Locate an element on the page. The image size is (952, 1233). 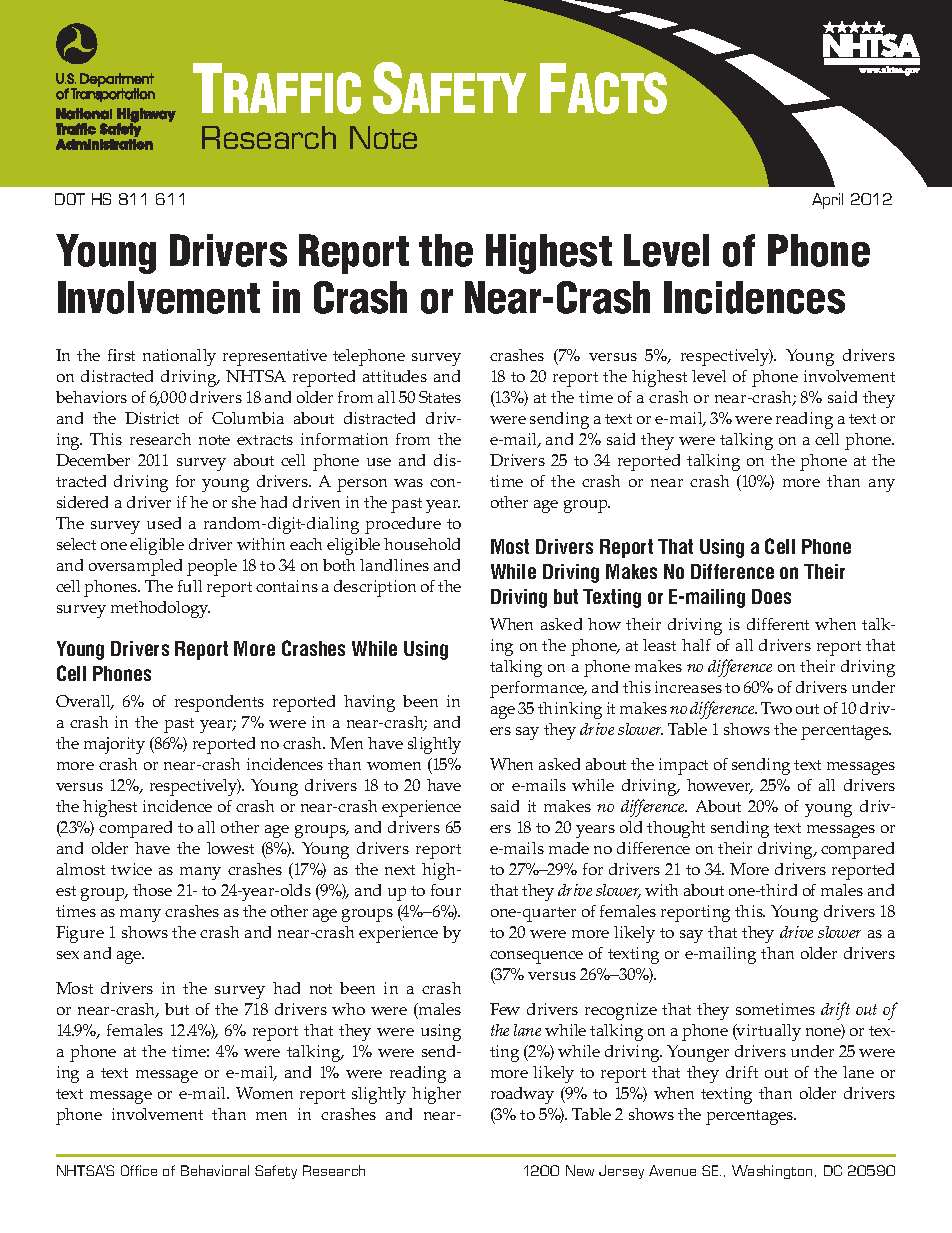
household is located at coordinates (422, 544).
